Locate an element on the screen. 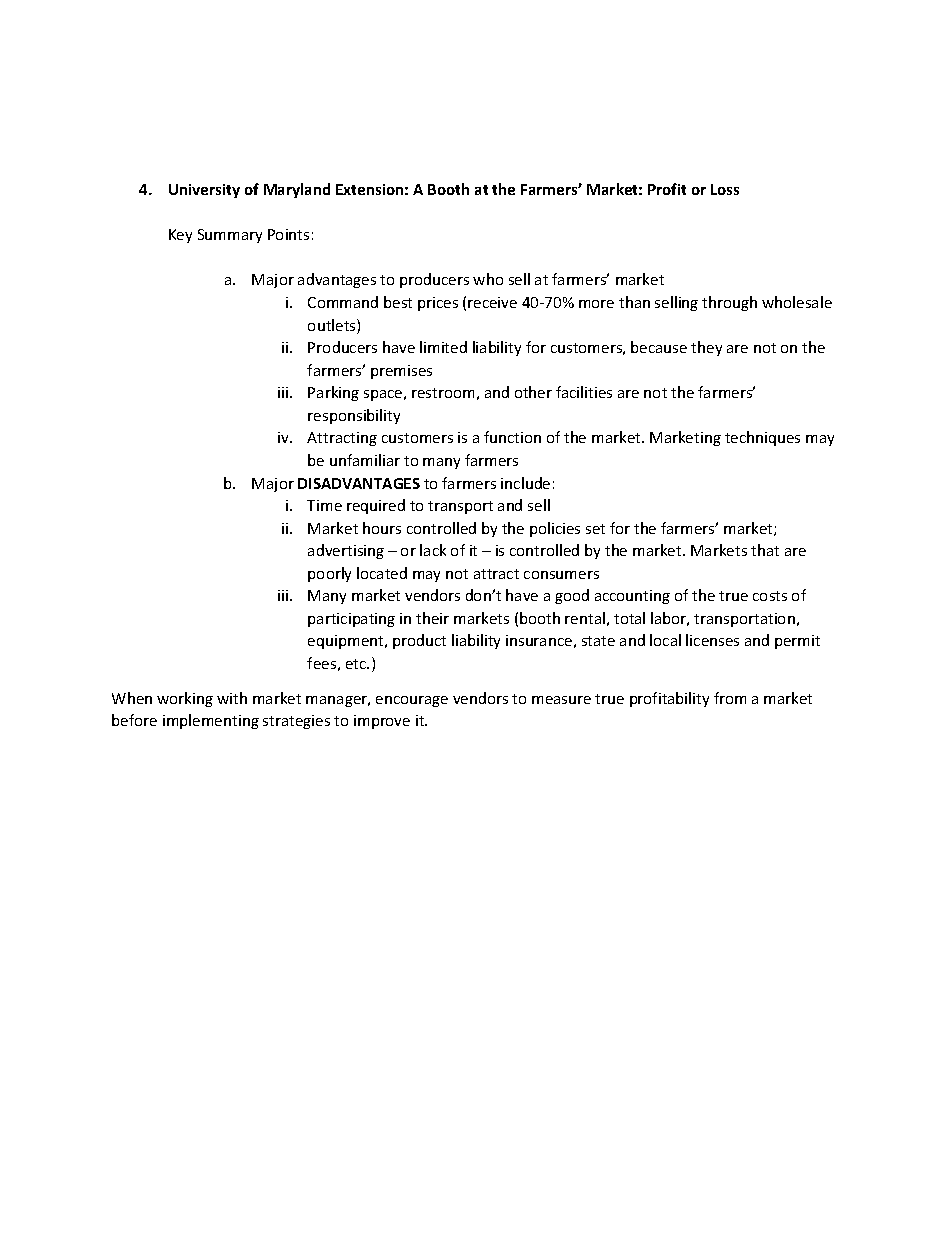 The image size is (952, 1233). with is located at coordinates (232, 698).
